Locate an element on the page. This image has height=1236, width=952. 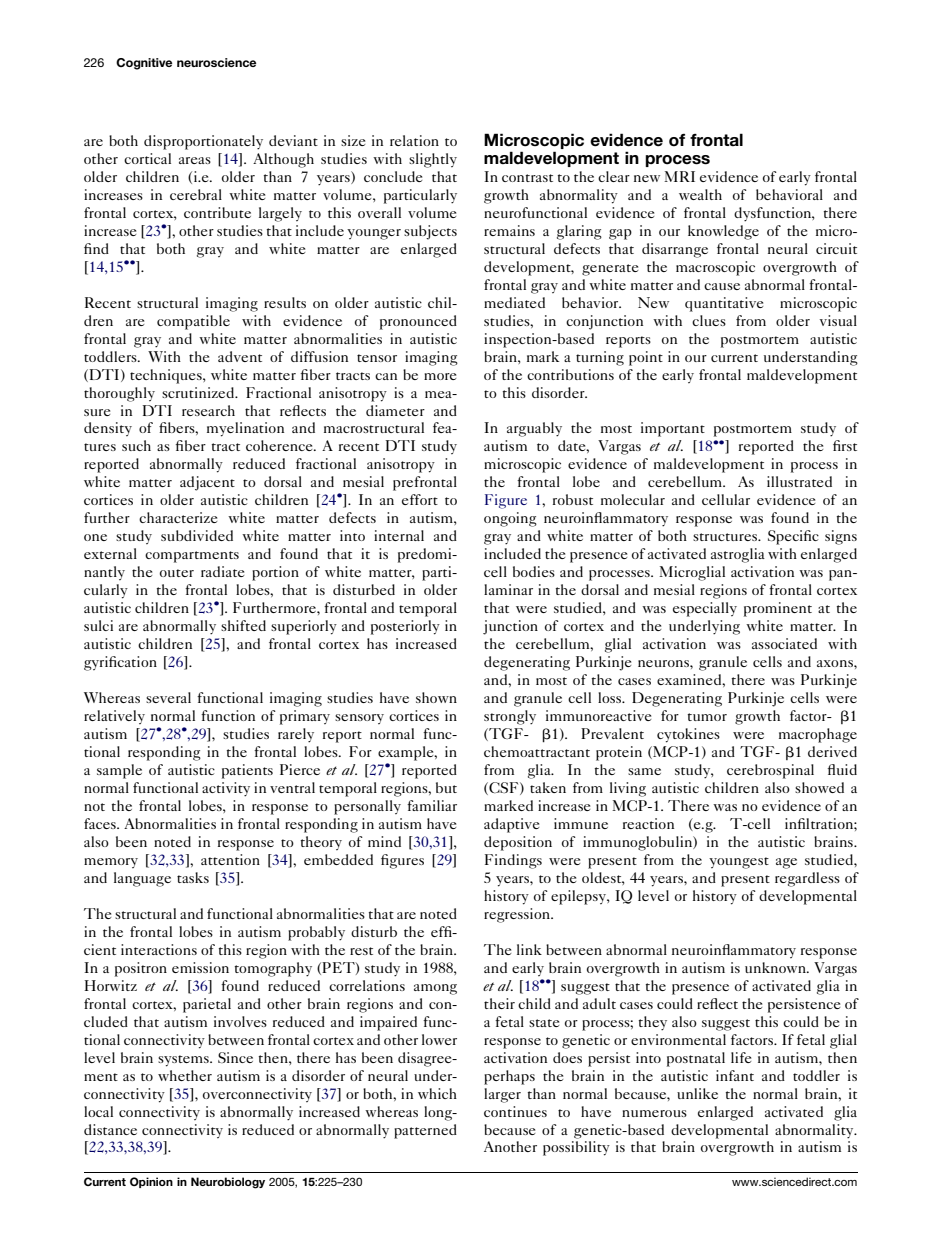
slightly is located at coordinates (433, 160).
